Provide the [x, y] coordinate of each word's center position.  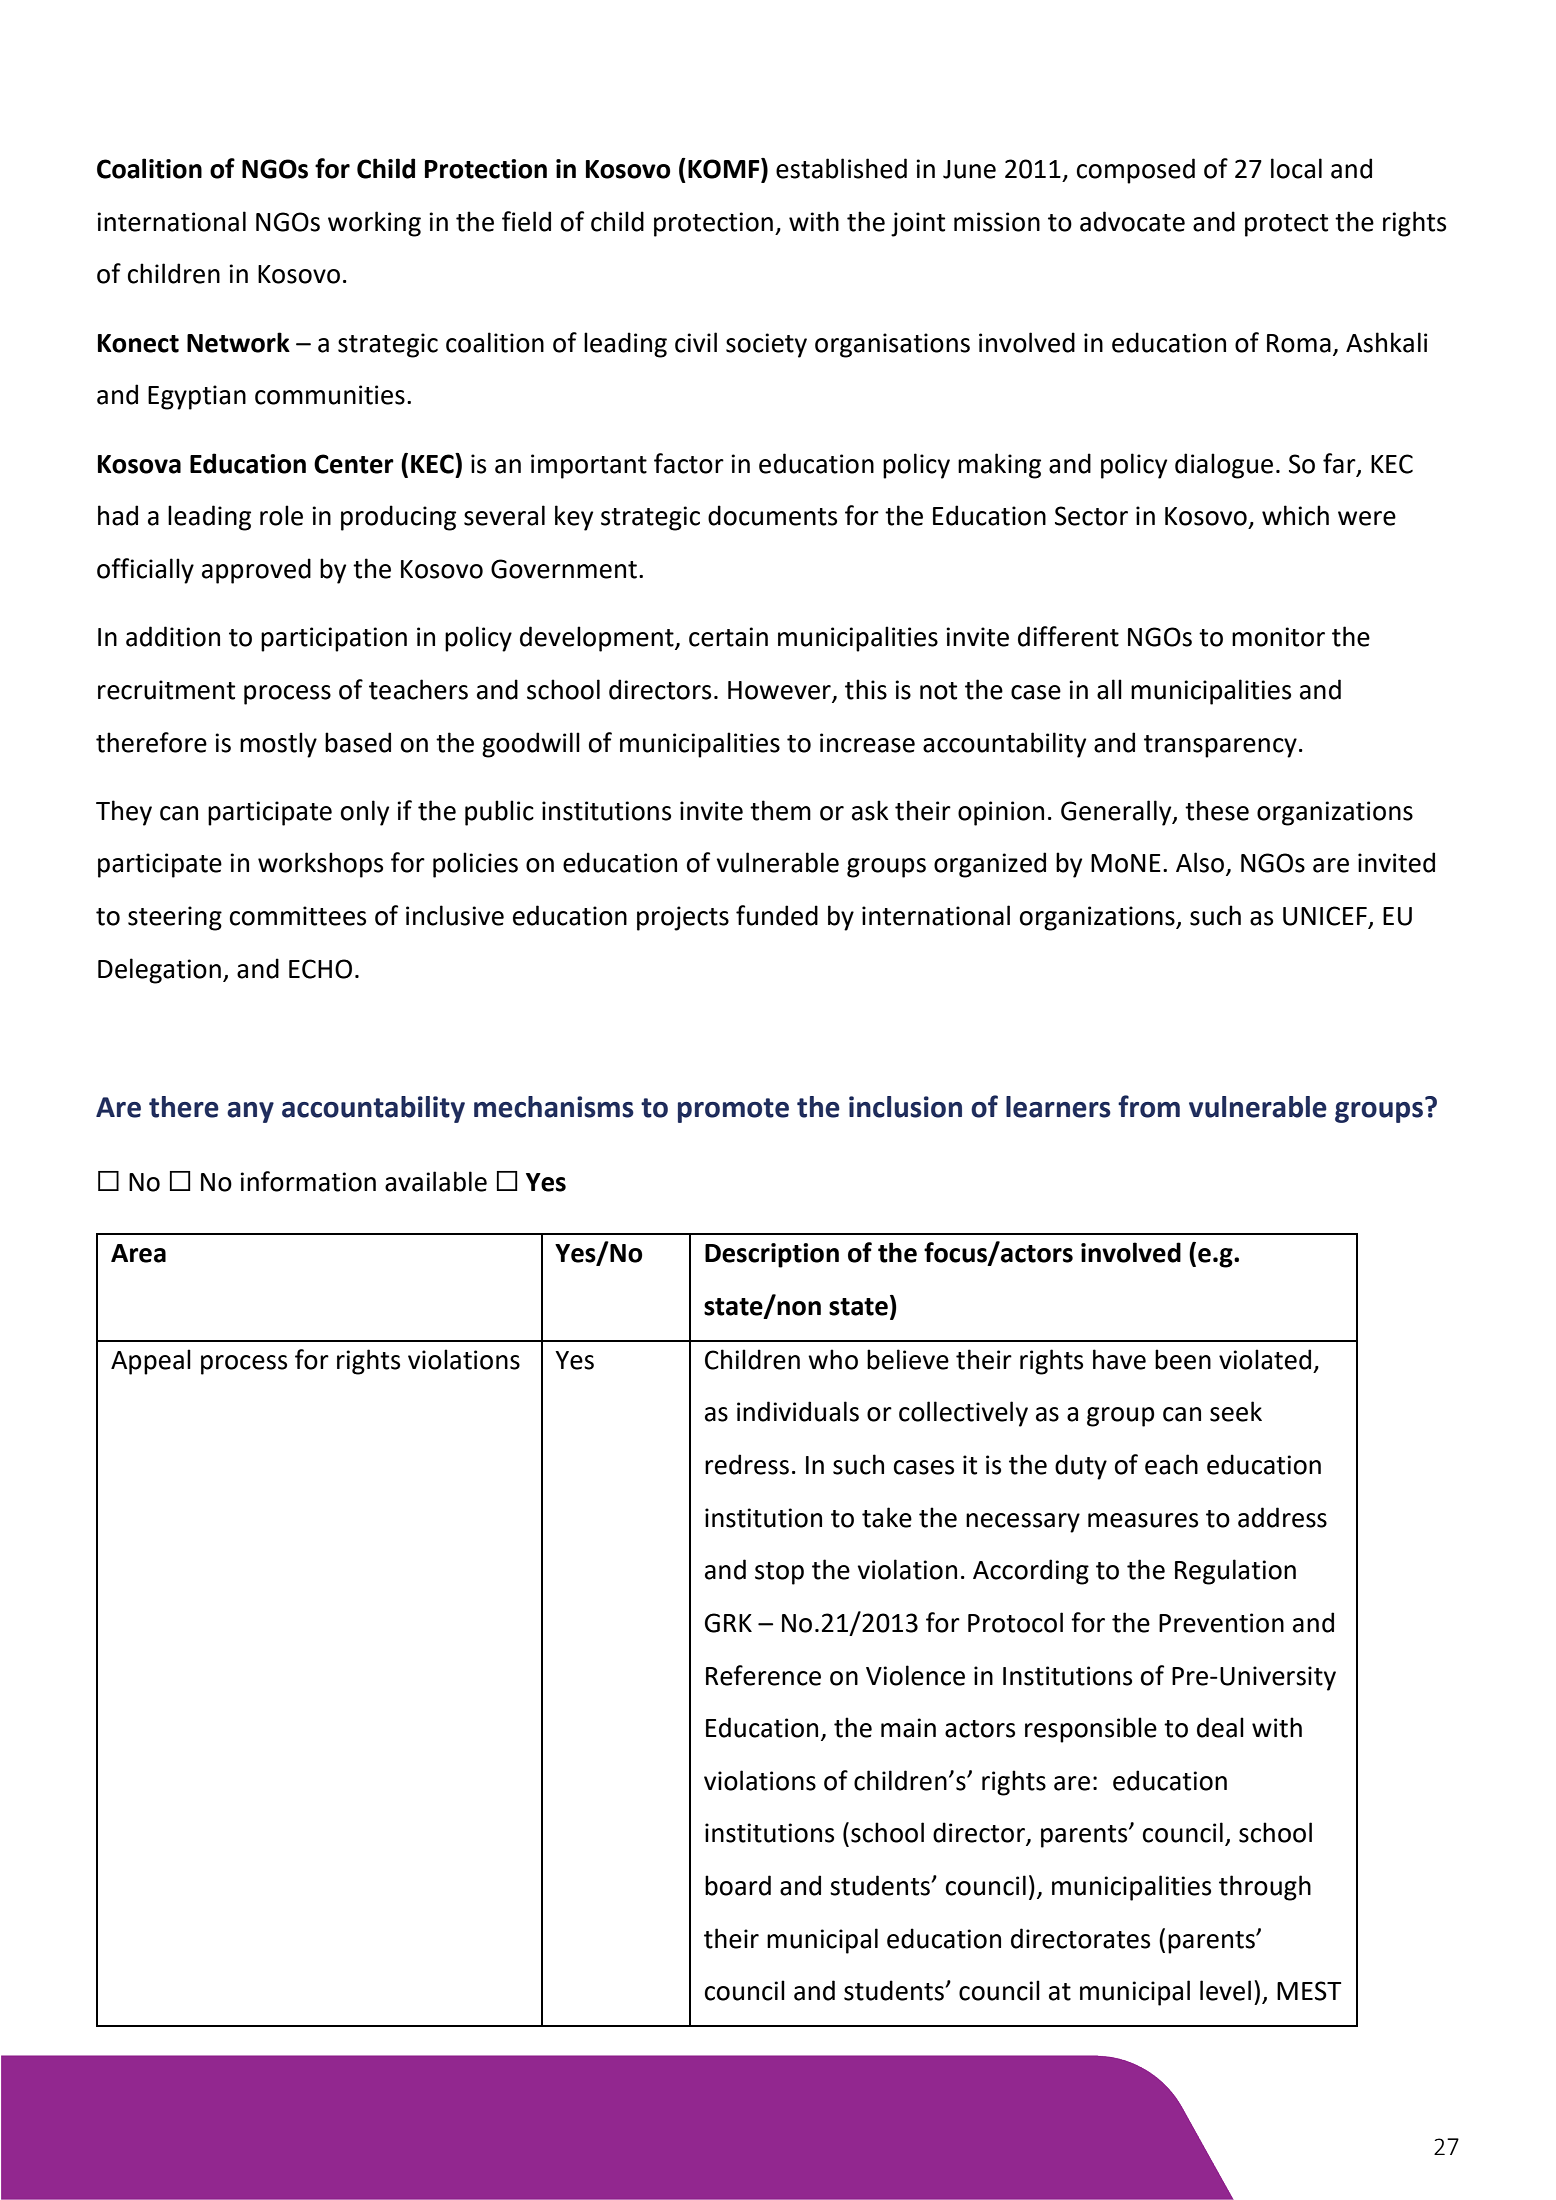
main [908, 1728]
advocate [1132, 221]
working [374, 224]
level [1225, 1990]
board [738, 1885]
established [841, 168]
